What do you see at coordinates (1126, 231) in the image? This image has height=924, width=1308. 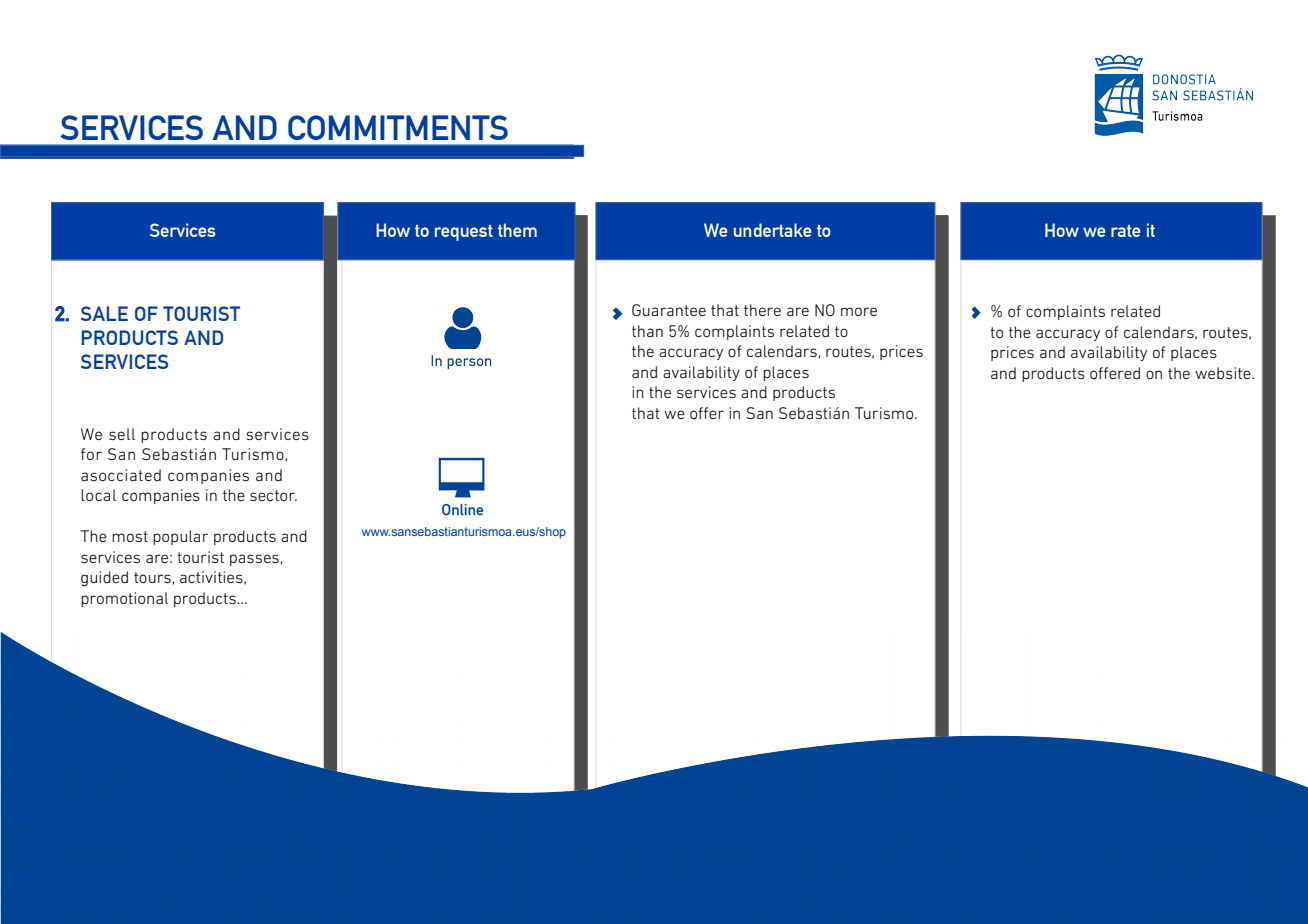 I see `rate` at bounding box center [1126, 231].
